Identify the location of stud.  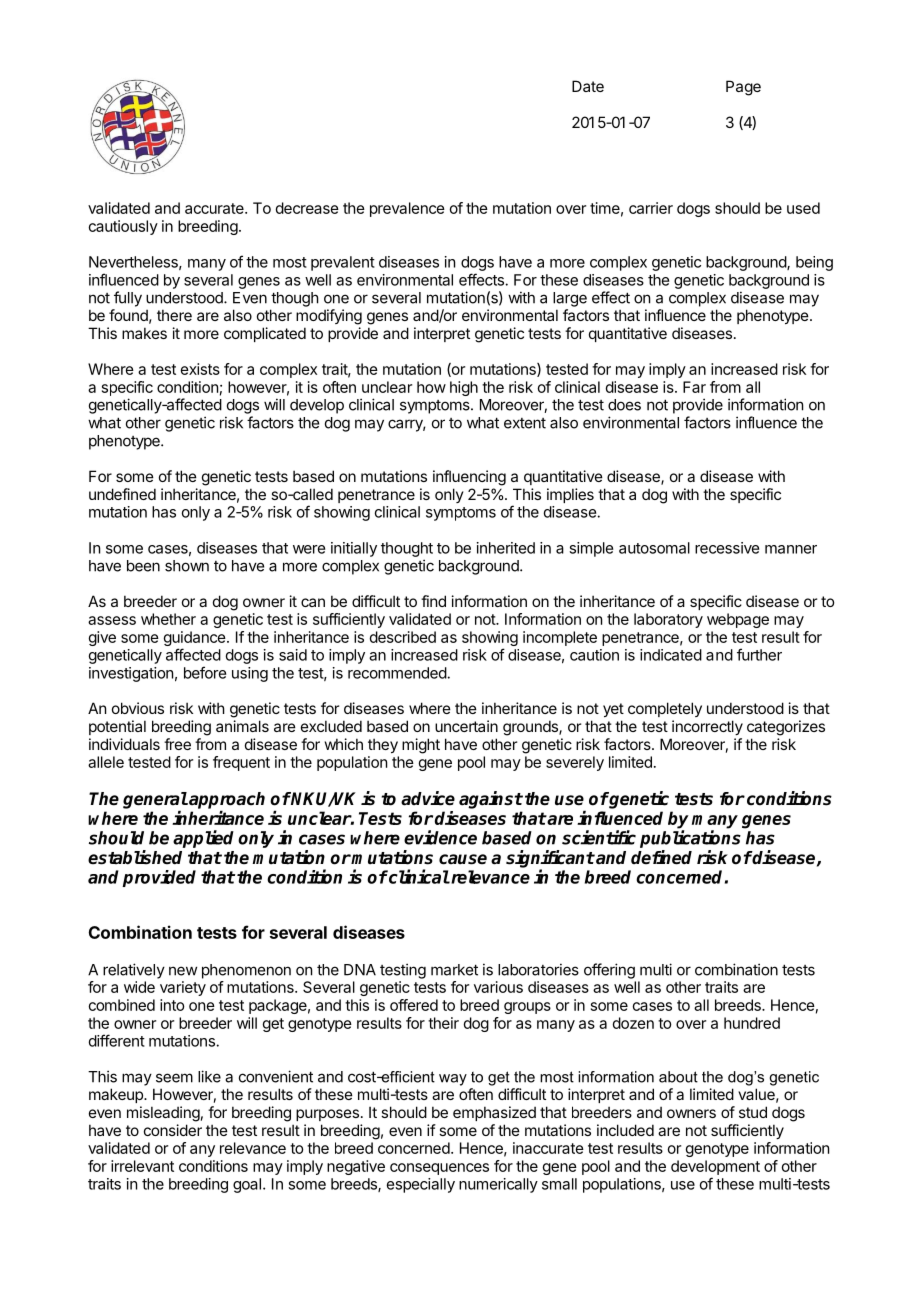
(753, 1112).
